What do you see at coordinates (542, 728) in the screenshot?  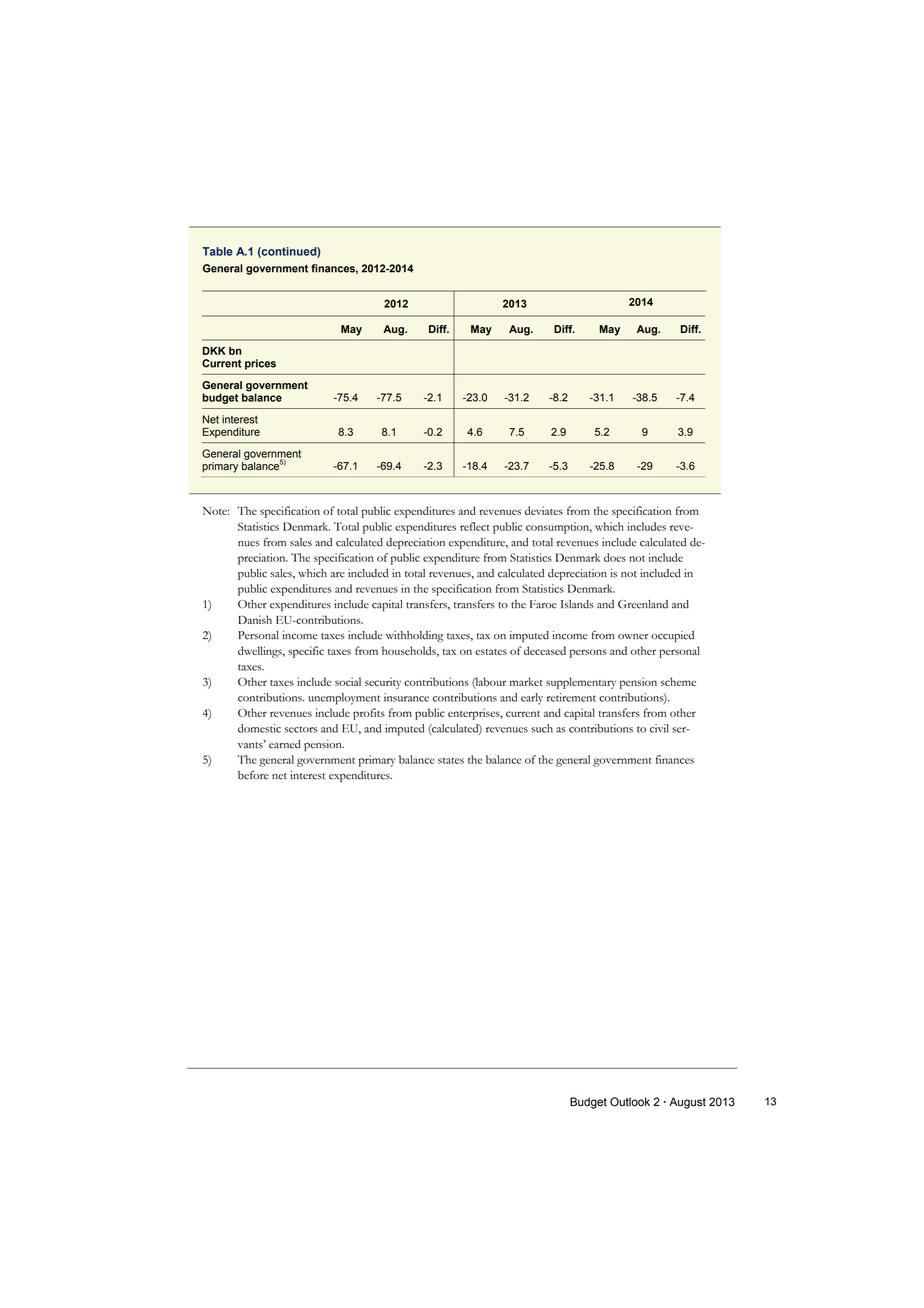 I see `such` at bounding box center [542, 728].
